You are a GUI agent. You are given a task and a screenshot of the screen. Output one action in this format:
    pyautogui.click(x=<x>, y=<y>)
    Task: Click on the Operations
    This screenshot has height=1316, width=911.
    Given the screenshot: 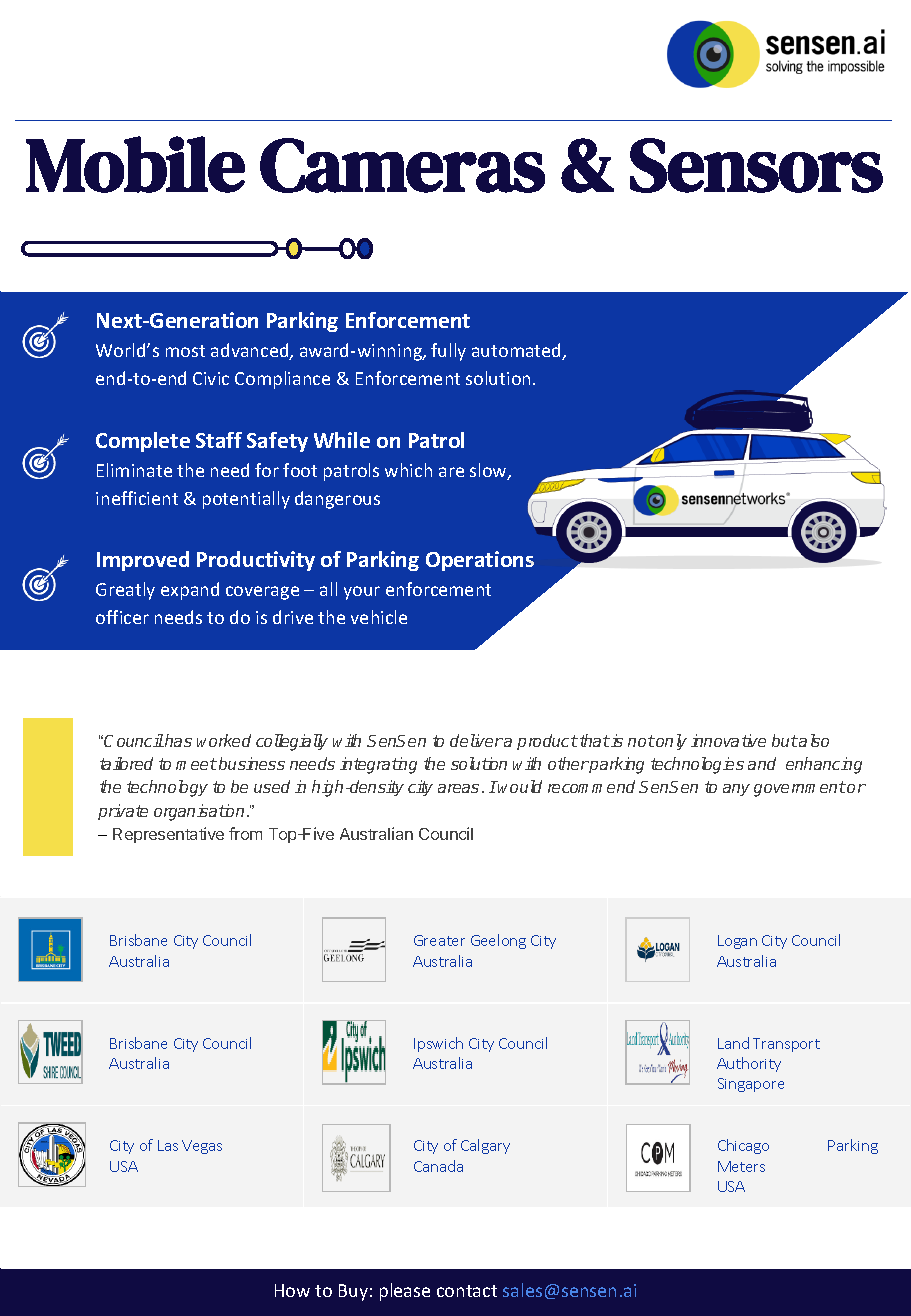 What is the action you would take?
    pyautogui.click(x=480, y=561)
